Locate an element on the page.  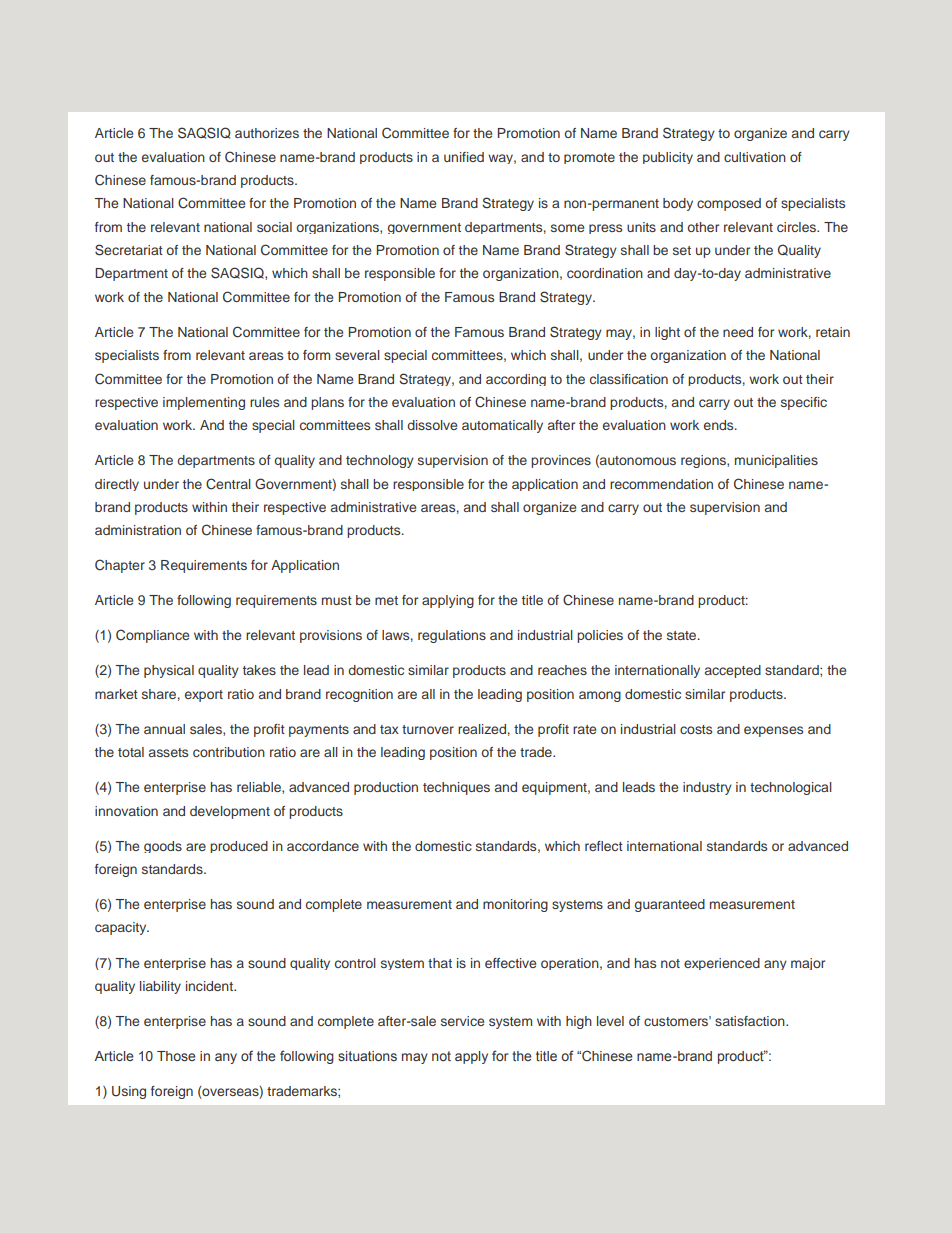
authorizes is located at coordinates (267, 133).
